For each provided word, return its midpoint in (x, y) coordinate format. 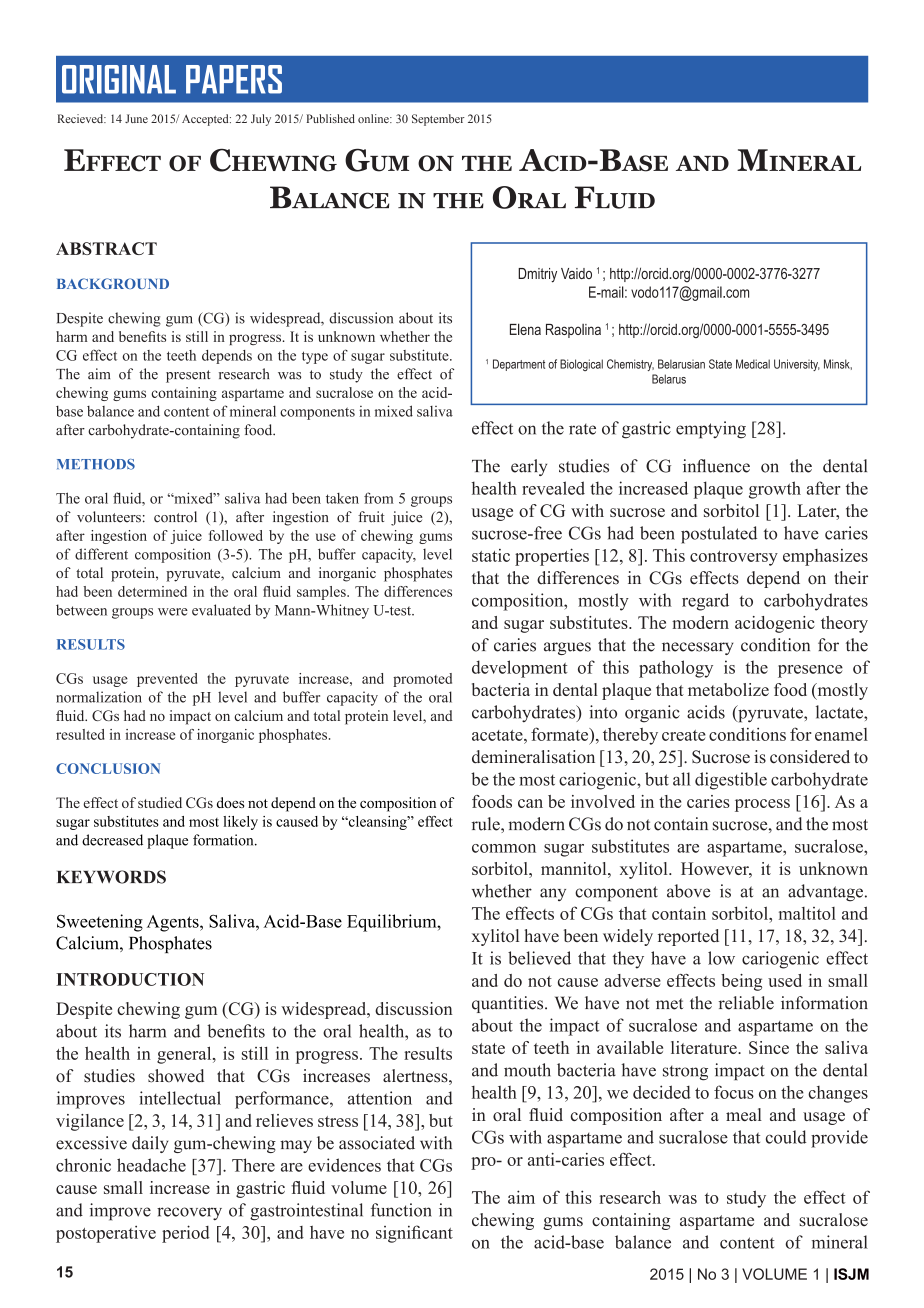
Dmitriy (537, 275)
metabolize (728, 689)
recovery (189, 1214)
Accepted (206, 120)
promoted (422, 680)
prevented (167, 680)
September (438, 120)
